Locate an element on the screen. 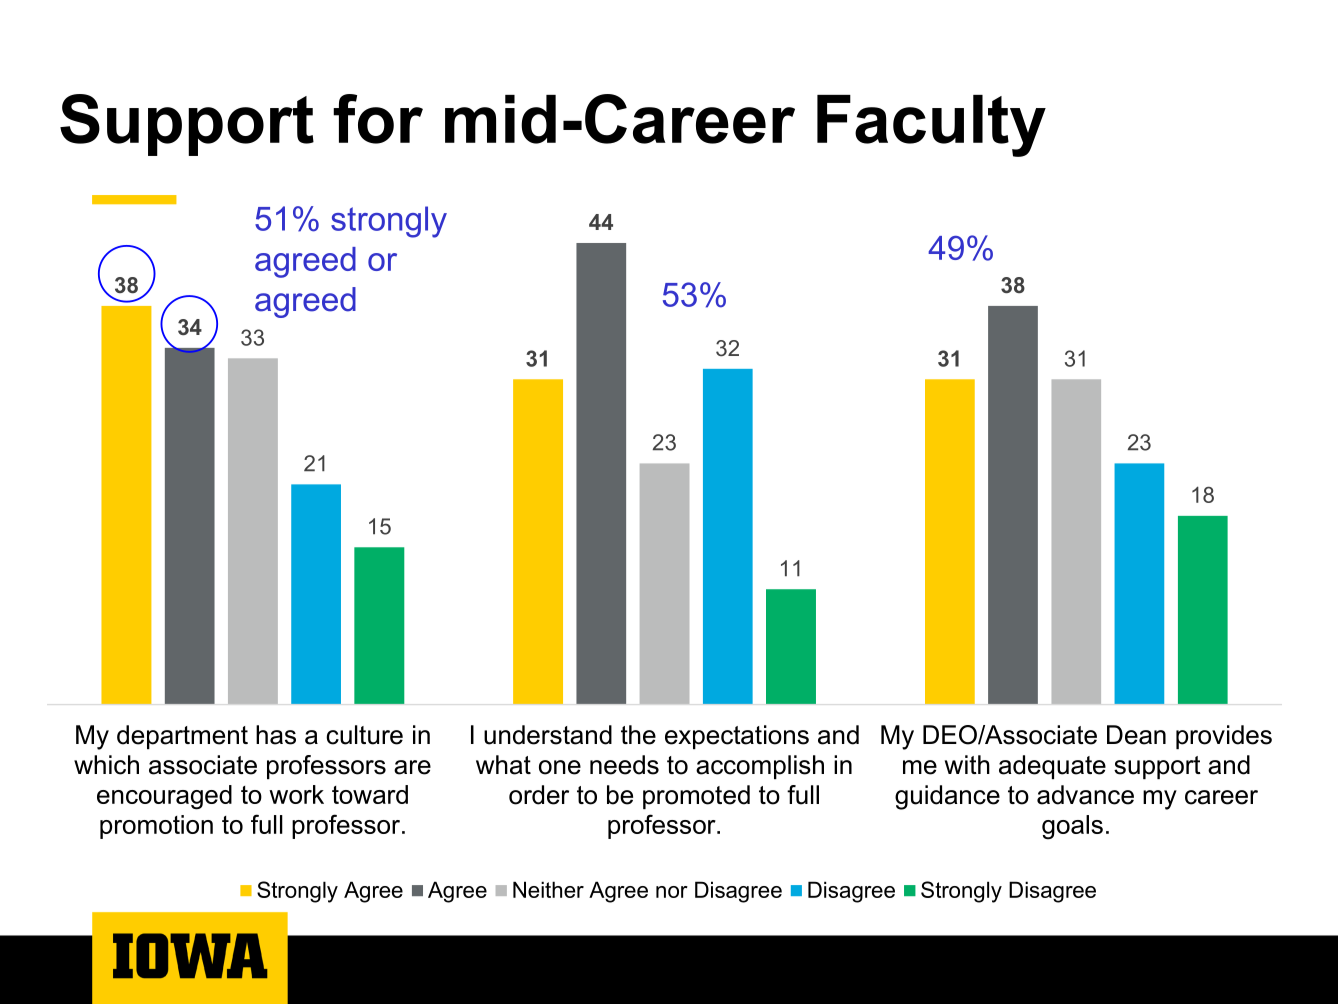 The width and height of the screenshot is (1338, 1004). promotion is located at coordinates (156, 827).
